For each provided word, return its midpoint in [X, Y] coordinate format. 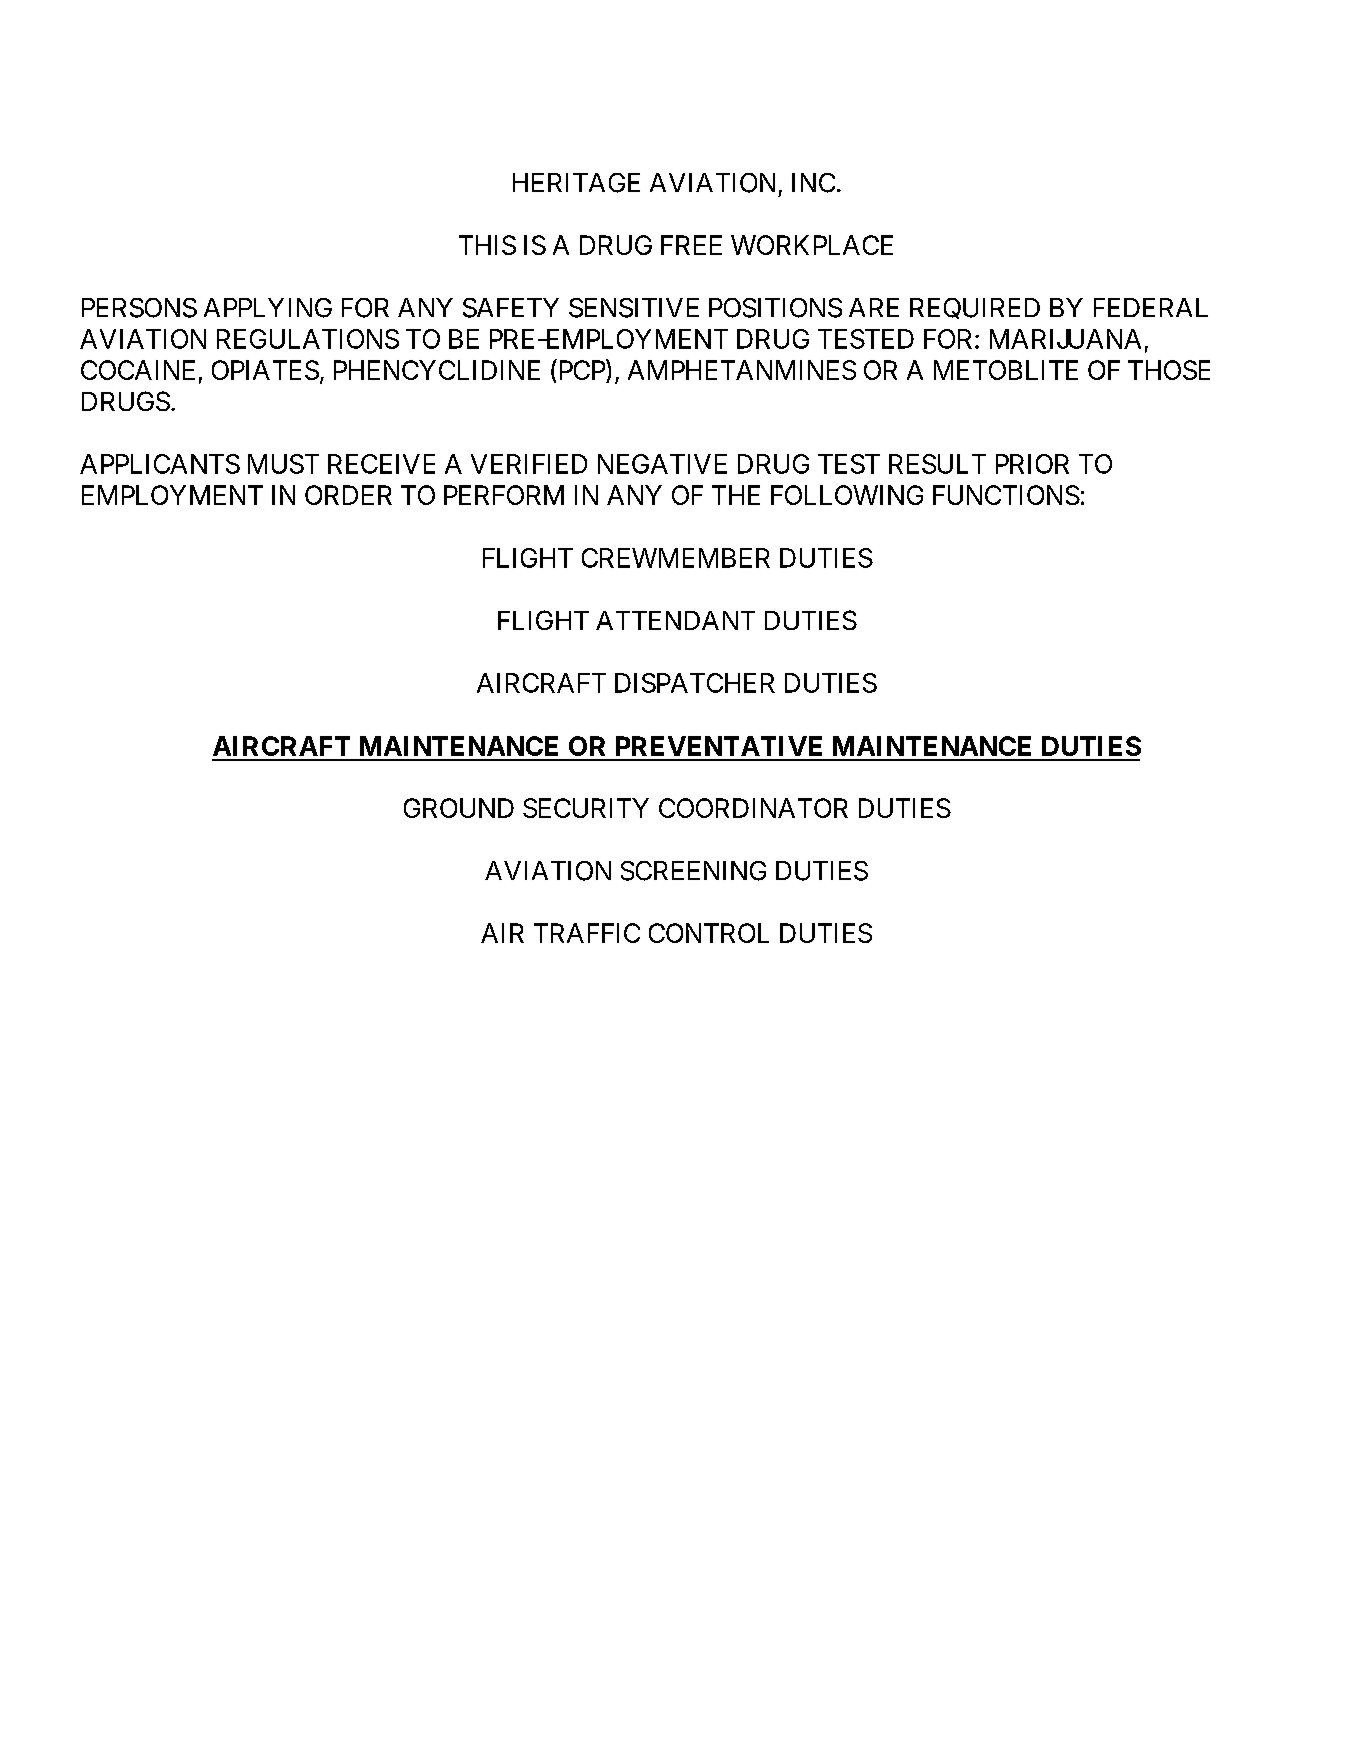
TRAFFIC [587, 933]
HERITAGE [576, 183]
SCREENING [693, 871]
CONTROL [709, 933]
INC [813, 183]
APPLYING [268, 308]
